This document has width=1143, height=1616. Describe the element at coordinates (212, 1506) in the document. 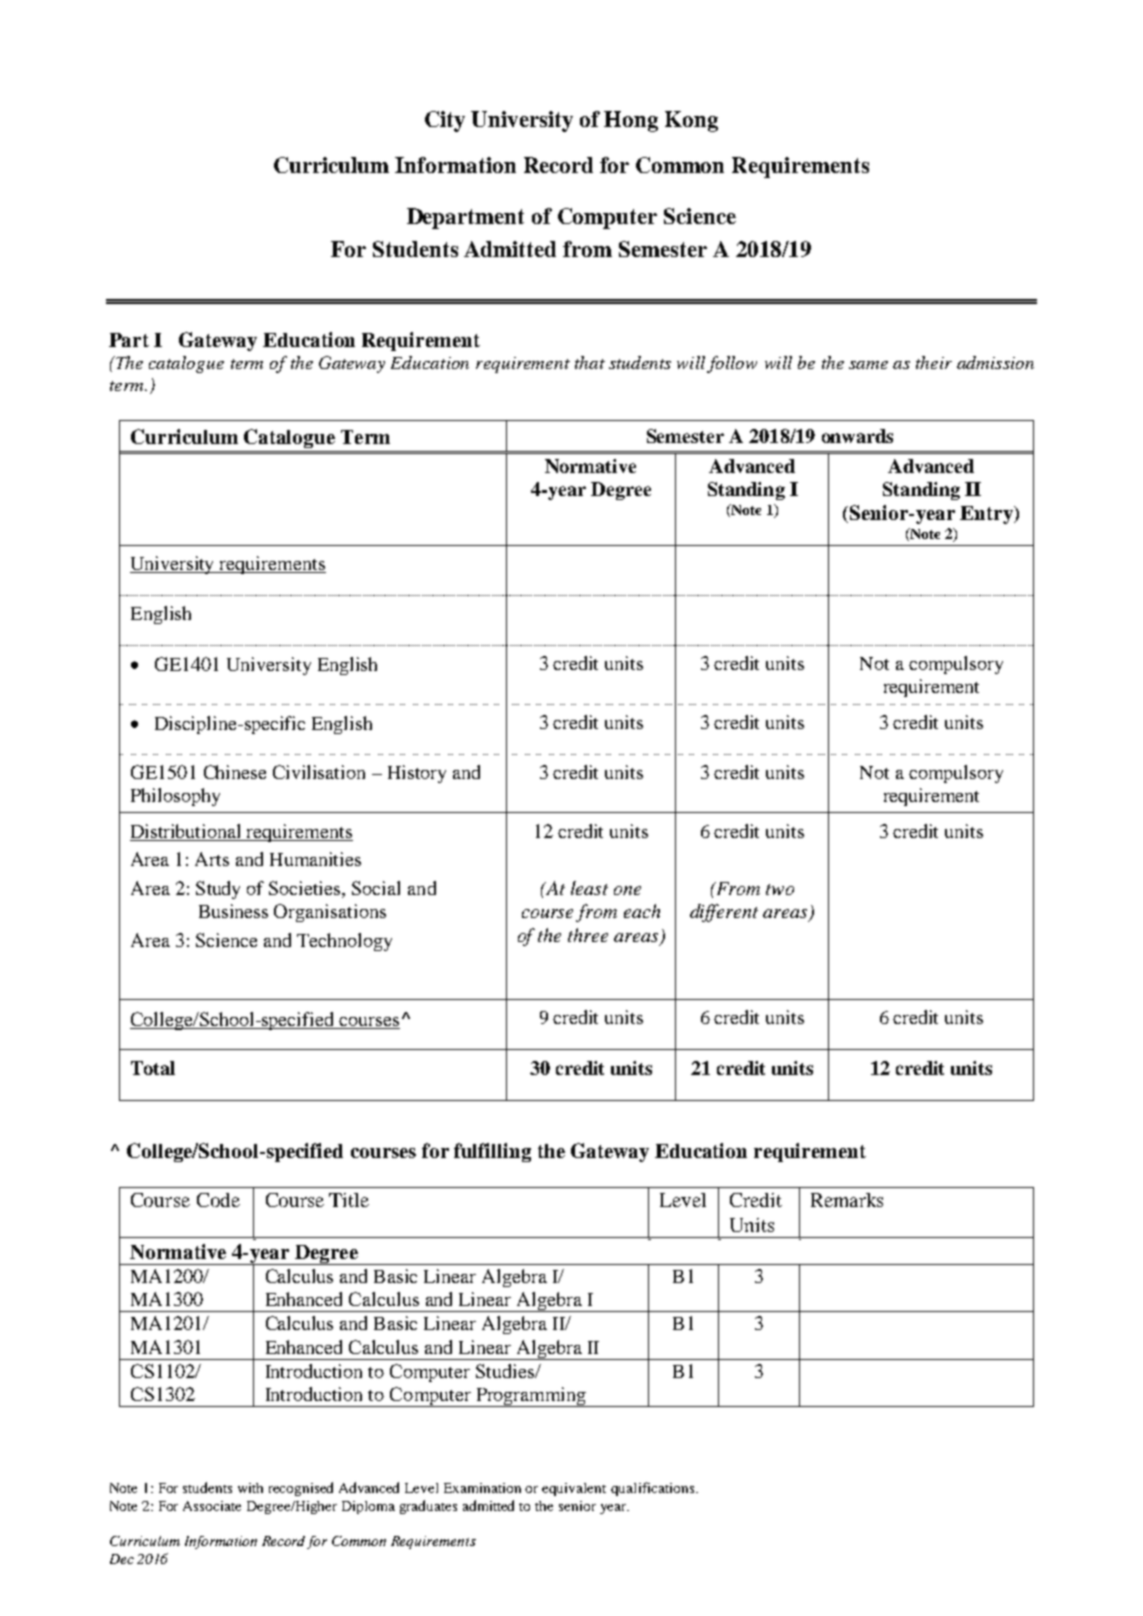

I see `Associate` at that location.
